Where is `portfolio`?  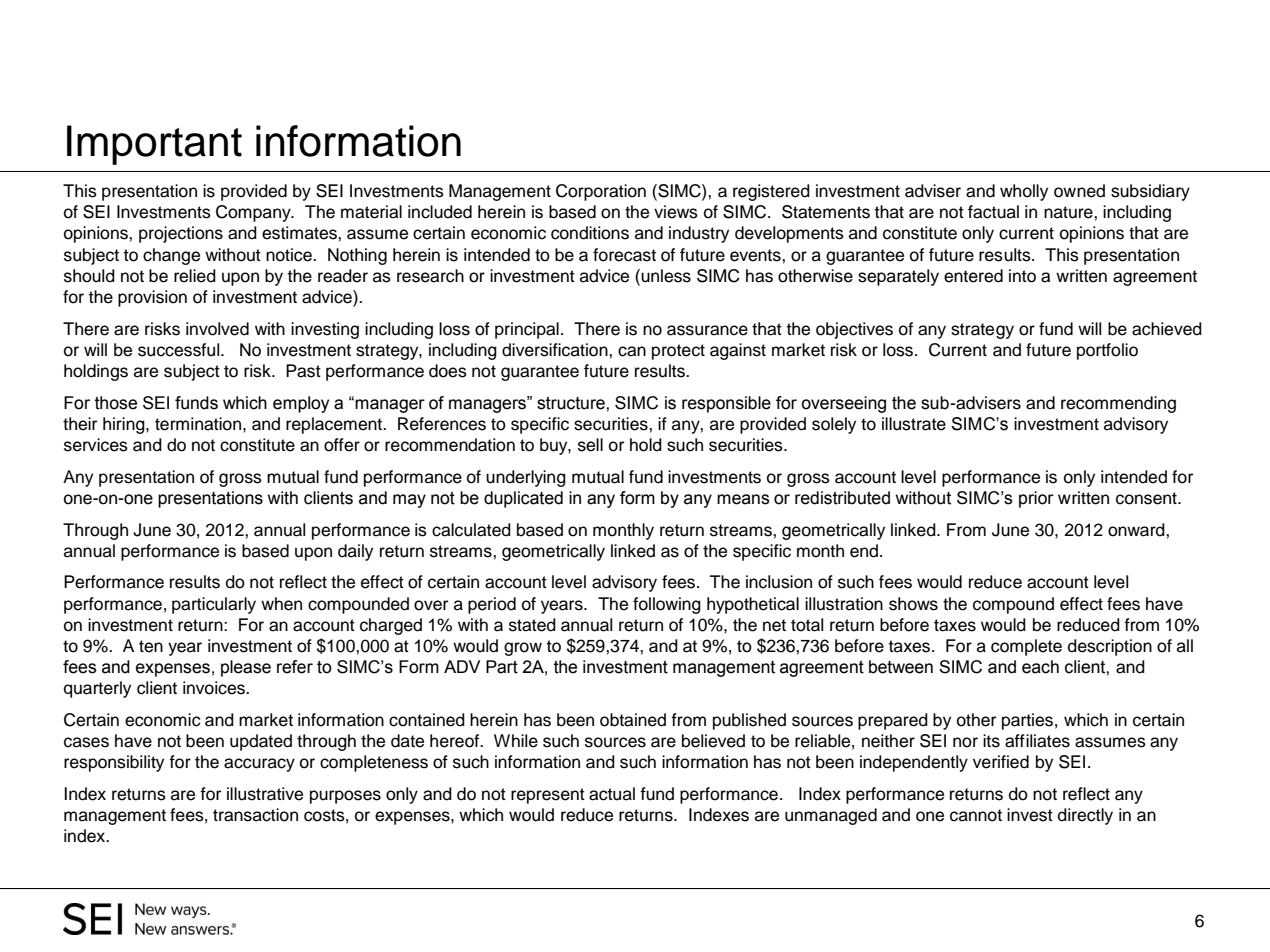 portfolio is located at coordinates (1107, 351).
